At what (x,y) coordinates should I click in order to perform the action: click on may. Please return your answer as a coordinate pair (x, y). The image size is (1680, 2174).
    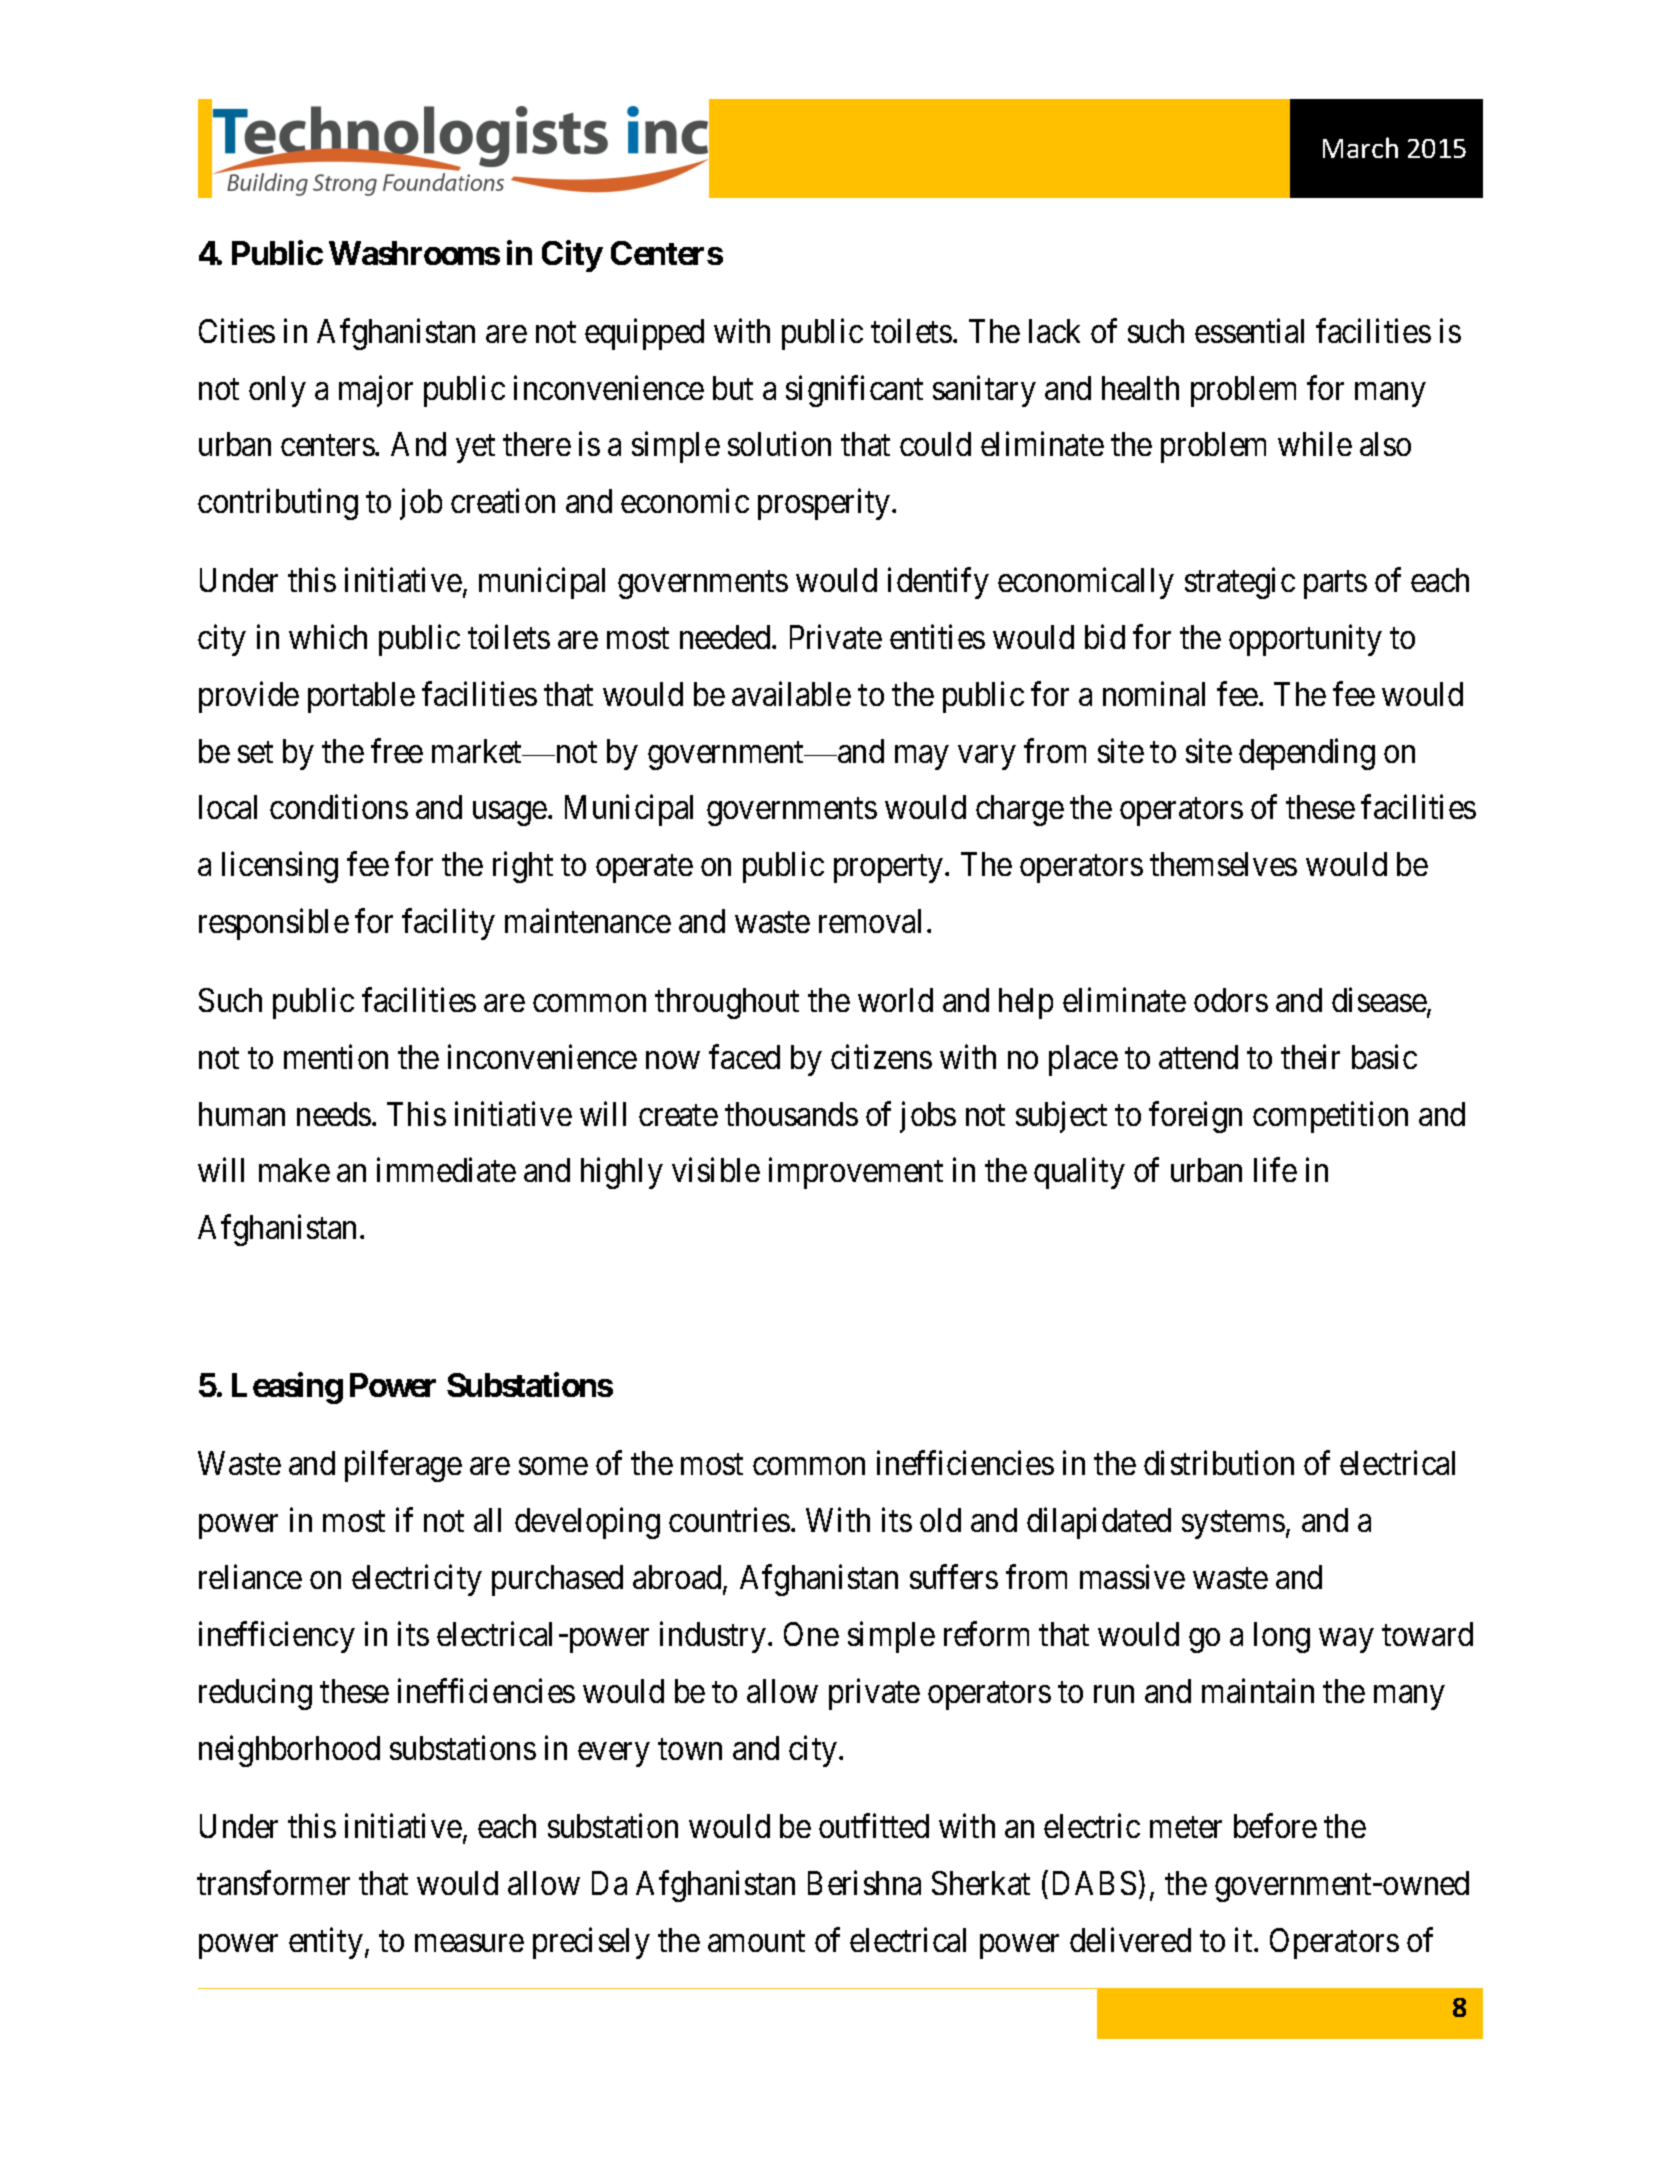
    Looking at the image, I should click on (922, 757).
